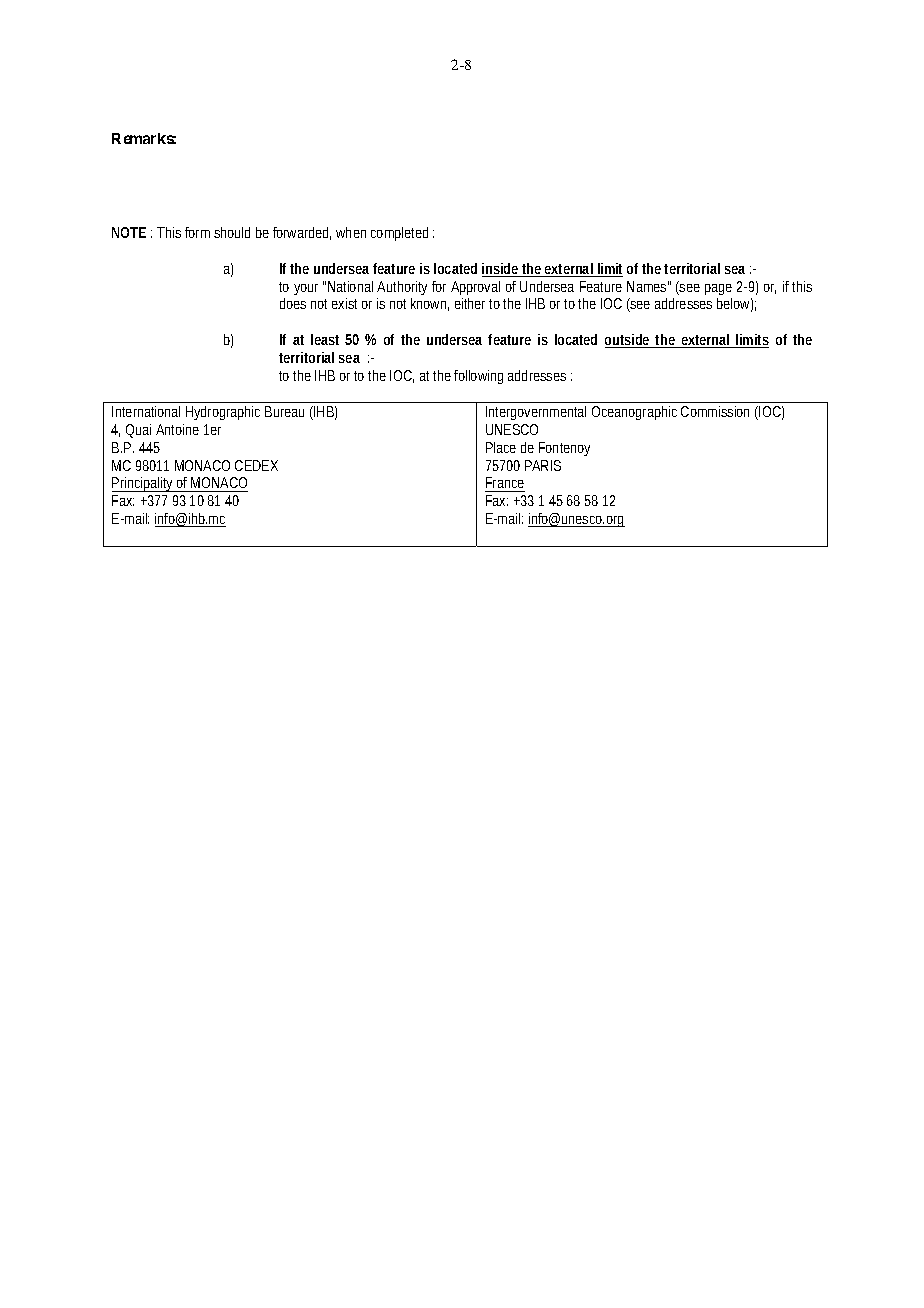  What do you see at coordinates (478, 377) in the page?
I see `following` at bounding box center [478, 377].
